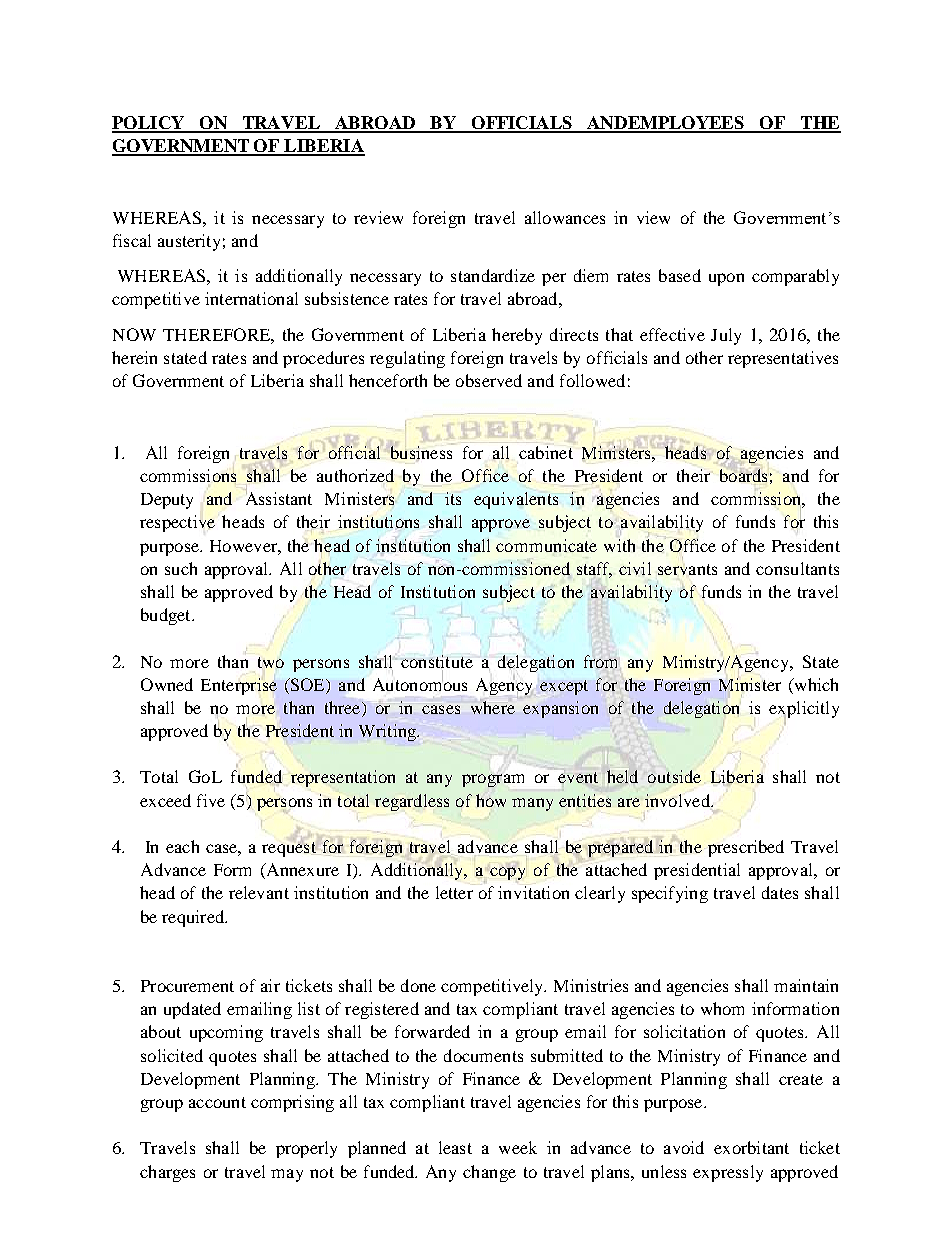 The height and width of the screenshot is (1233, 952). I want to click on allowances, so click(565, 217).
